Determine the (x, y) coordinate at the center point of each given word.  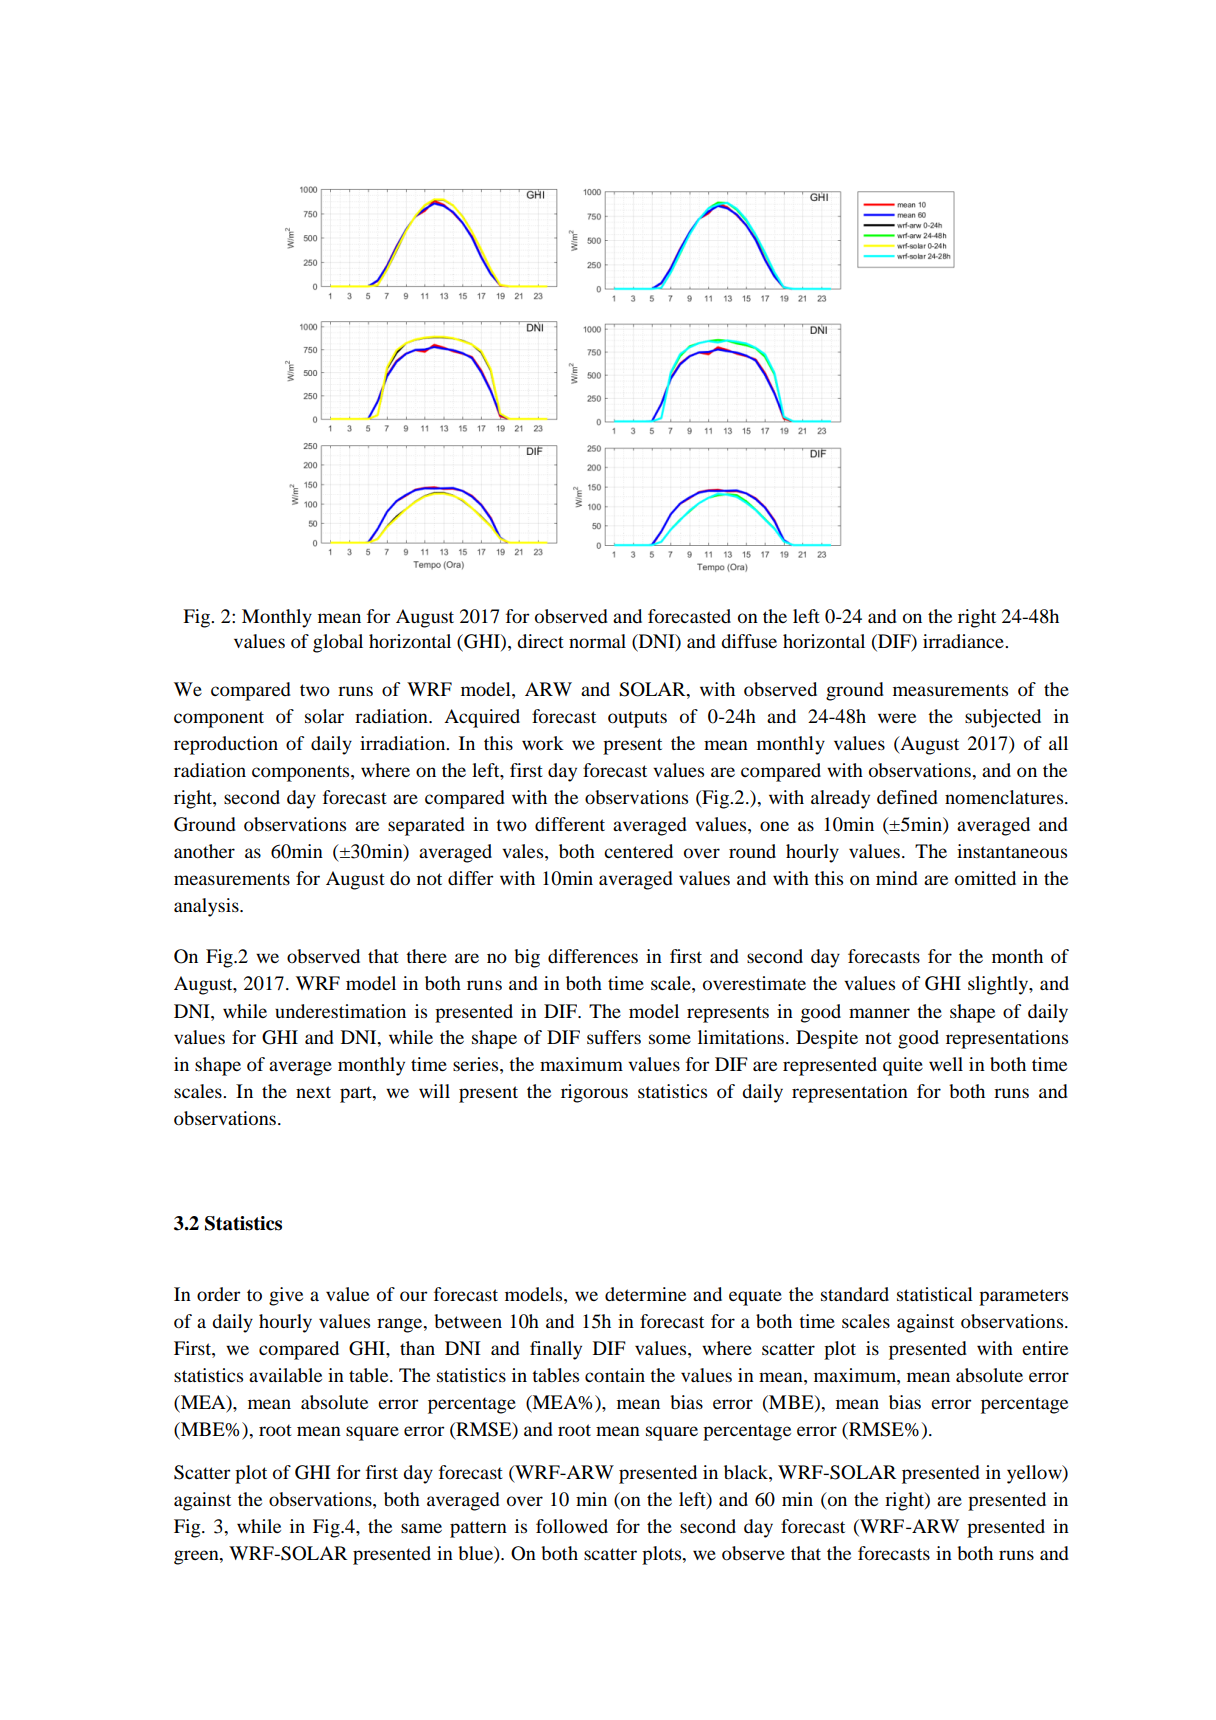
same (421, 1528)
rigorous (594, 1093)
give (286, 1296)
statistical (935, 1294)
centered (638, 851)
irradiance (964, 641)
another (204, 851)
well (946, 1064)
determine (645, 1294)
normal (597, 641)
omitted (985, 878)
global (338, 643)
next (313, 1092)
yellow (1035, 1474)
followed (572, 1526)
